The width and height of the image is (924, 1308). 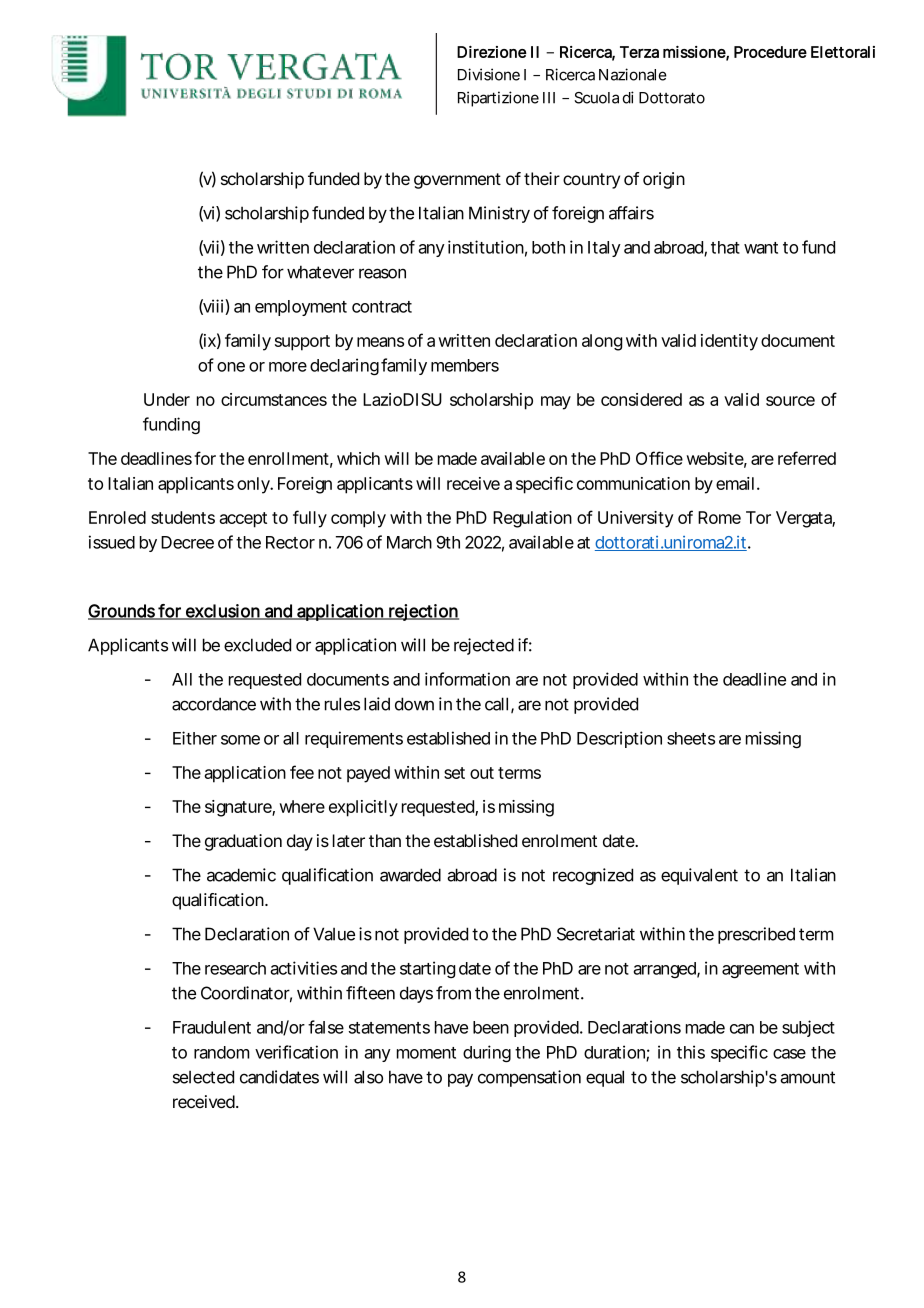 What do you see at coordinates (465, 365) in the image?
I see `members` at bounding box center [465, 365].
